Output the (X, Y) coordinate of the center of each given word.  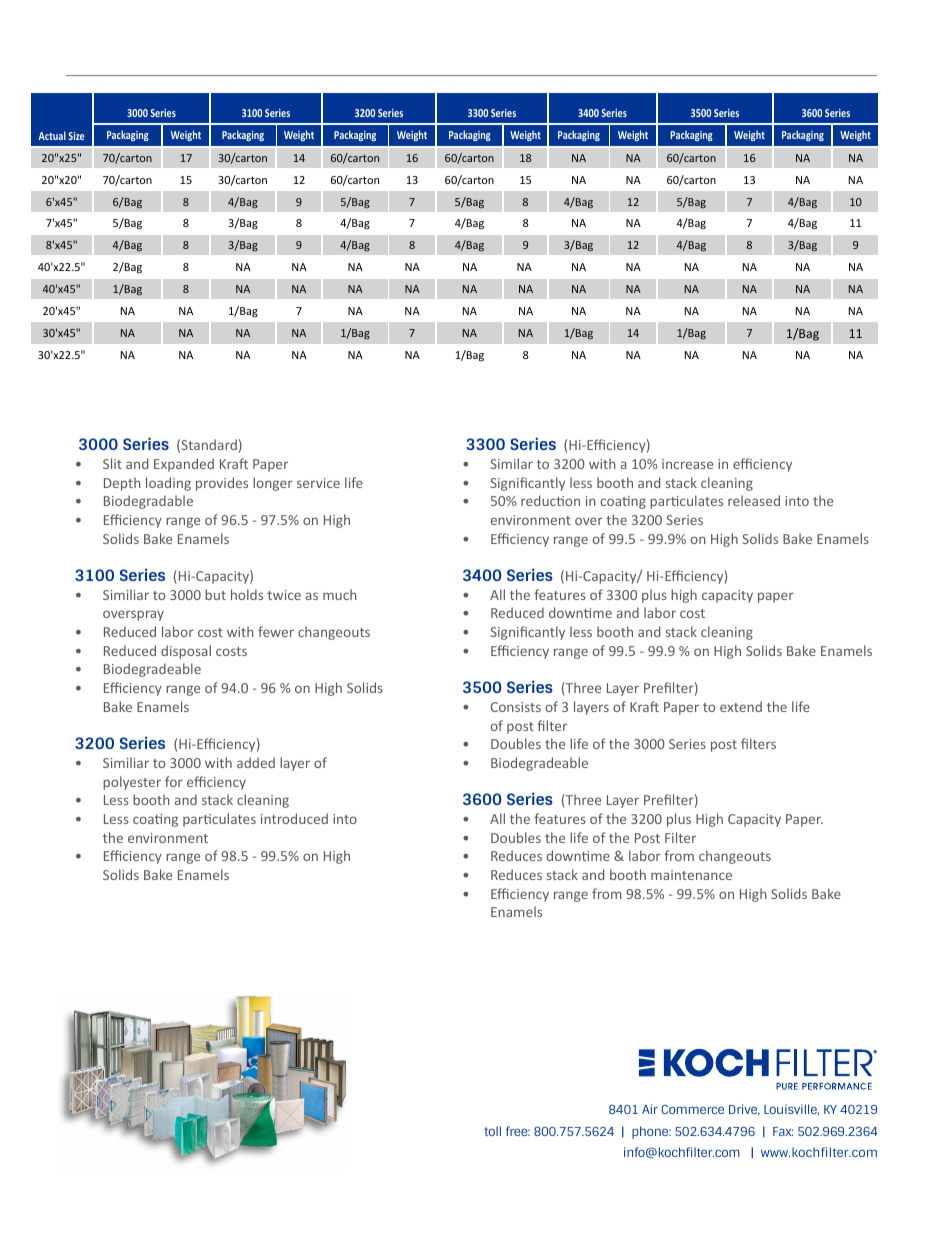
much (340, 594)
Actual (52, 135)
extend (741, 706)
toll (492, 1131)
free (518, 1131)
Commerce (692, 1109)
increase (687, 464)
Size (76, 136)
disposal (186, 652)
